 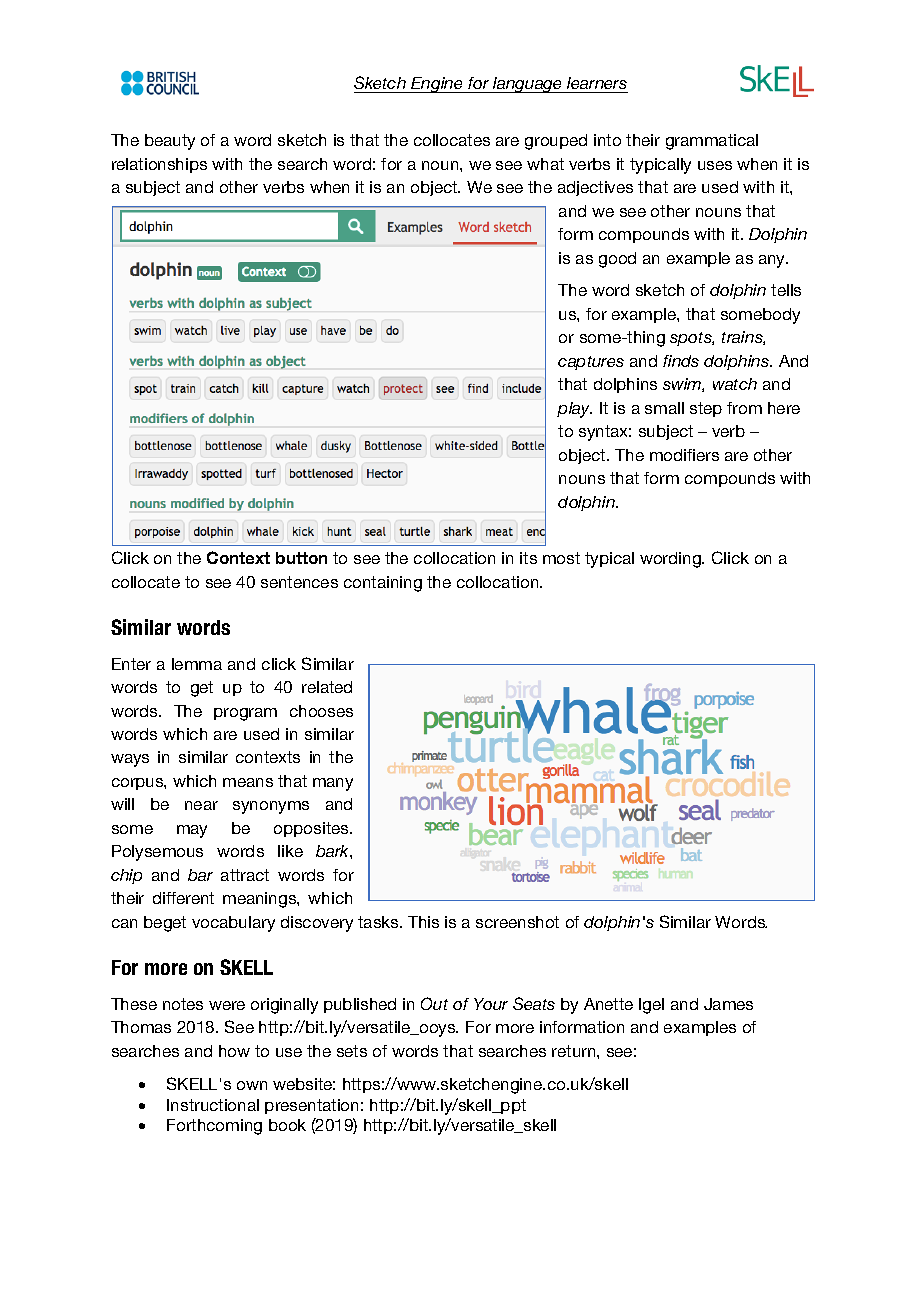 I want to click on containing, so click(x=383, y=584).
